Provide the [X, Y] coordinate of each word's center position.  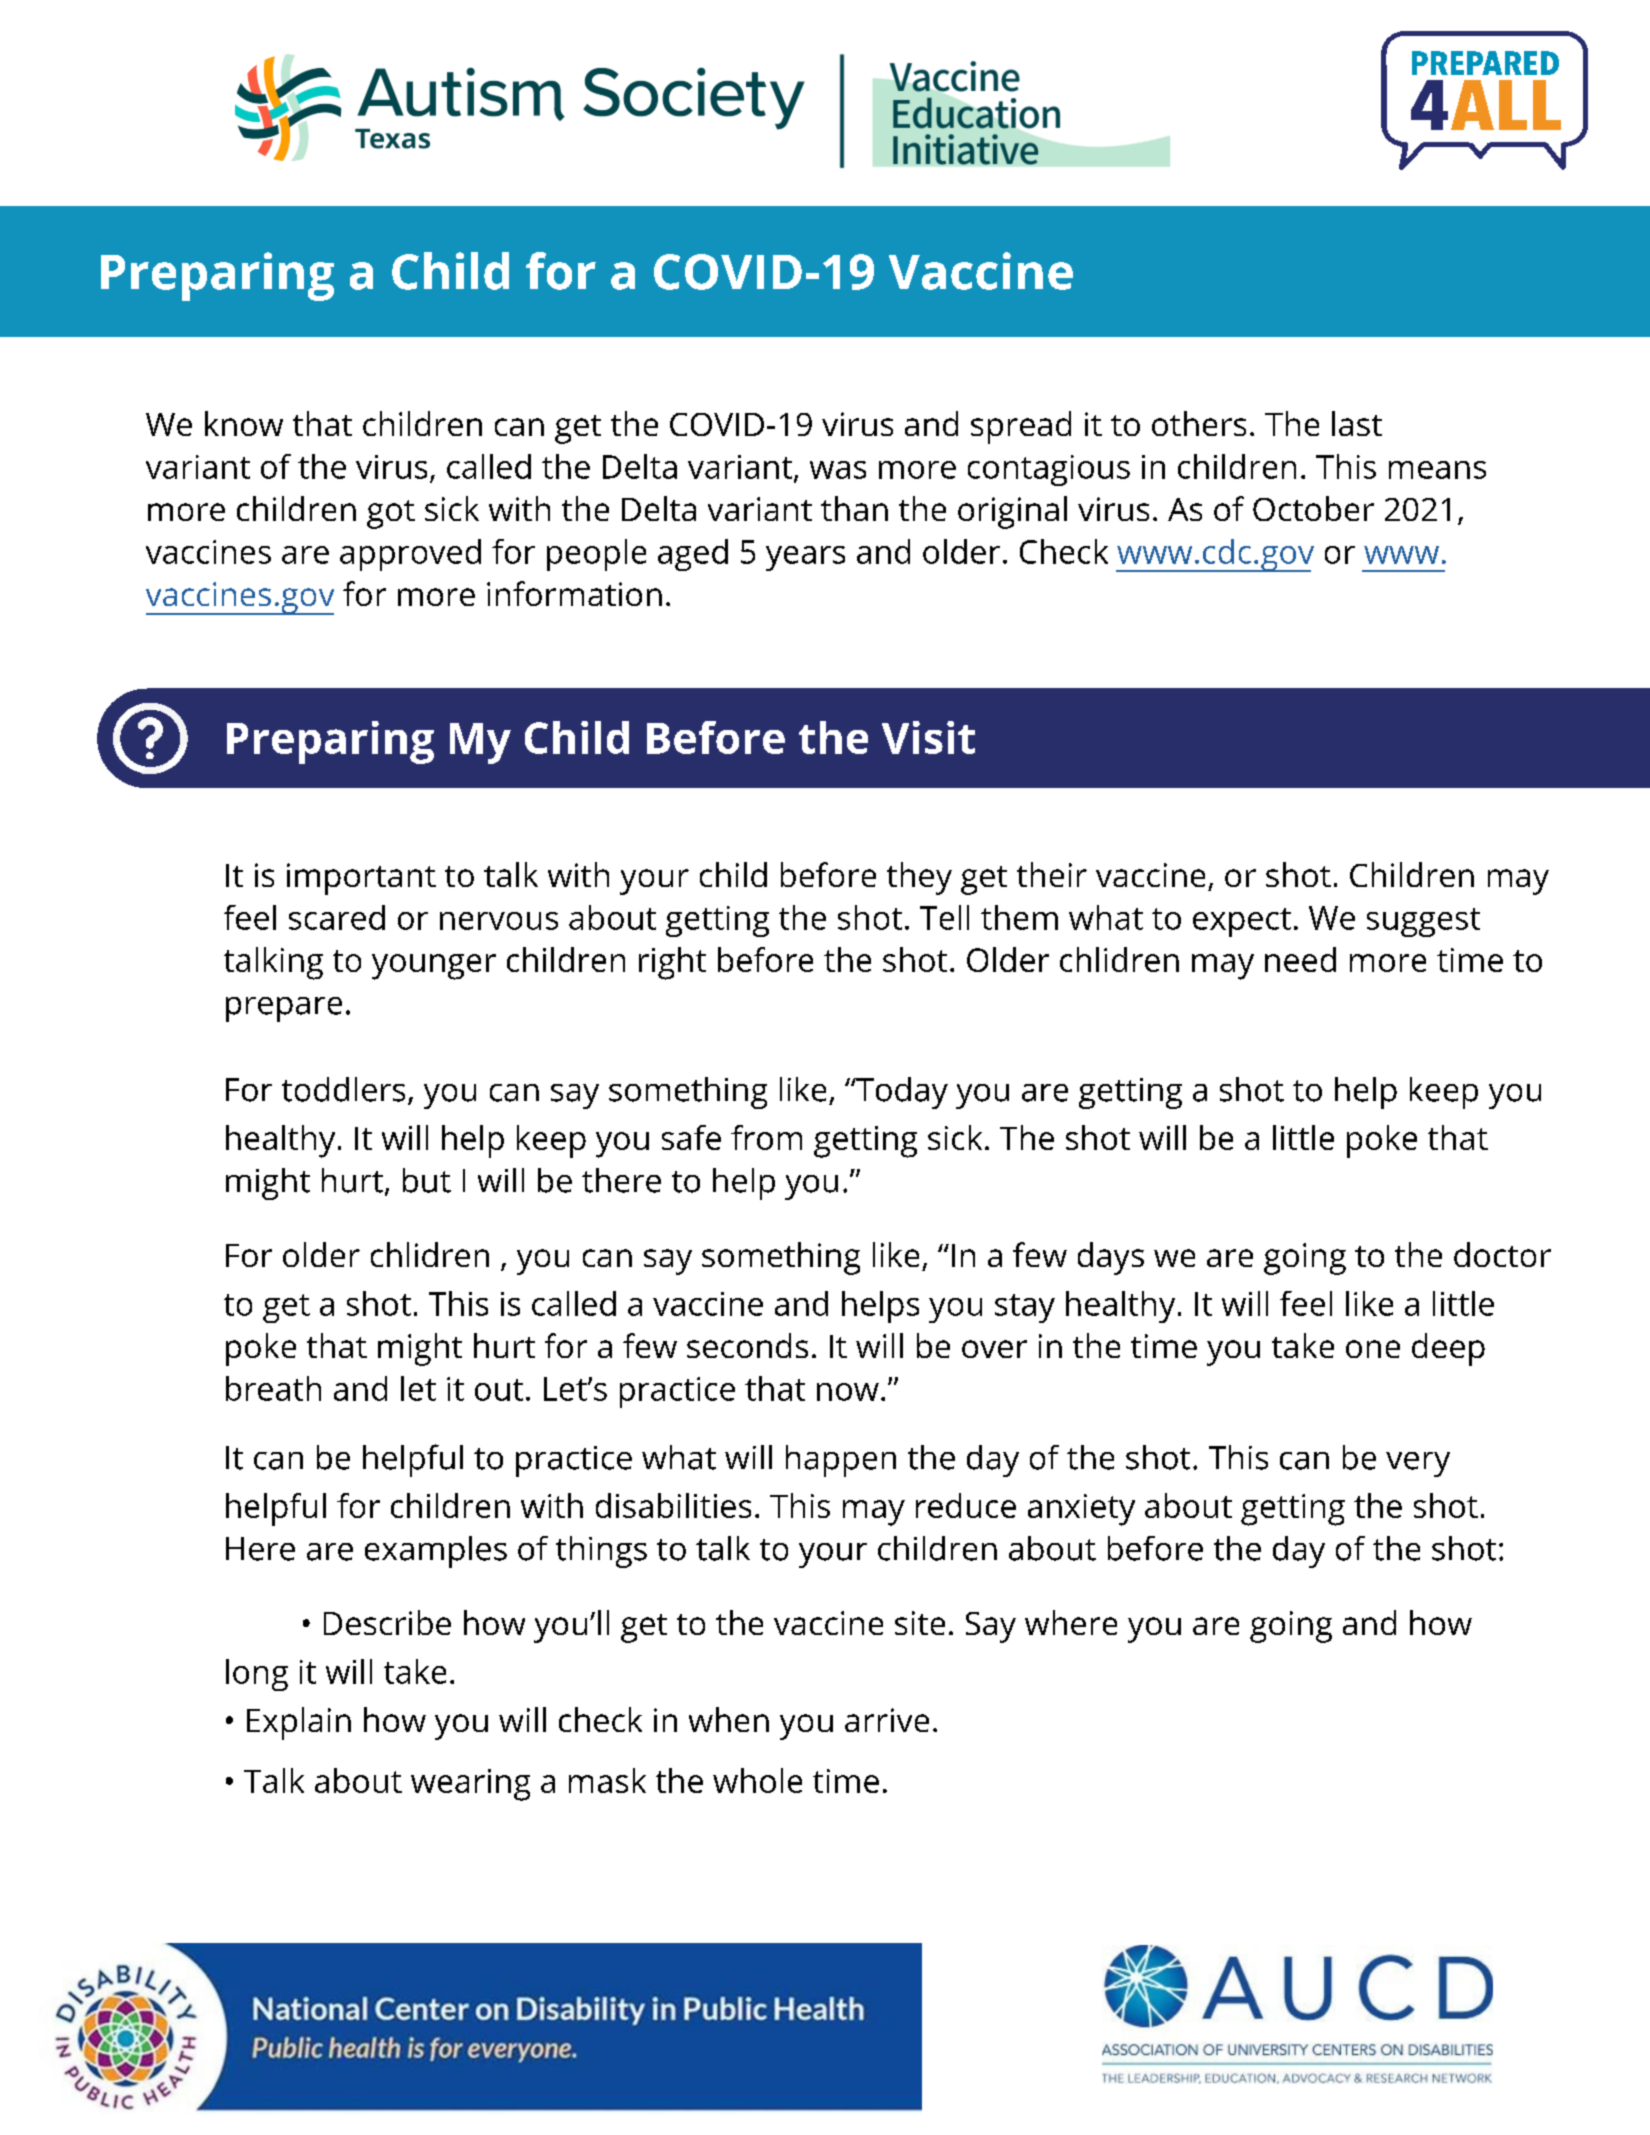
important [361, 879]
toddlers [343, 1089]
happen [841, 1461]
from [766, 1137]
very [1418, 1464]
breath [273, 1388]
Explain [299, 1723]
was [838, 470]
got [391, 514]
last [1357, 423]
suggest [1423, 922]
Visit [928, 737]
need [1300, 959]
